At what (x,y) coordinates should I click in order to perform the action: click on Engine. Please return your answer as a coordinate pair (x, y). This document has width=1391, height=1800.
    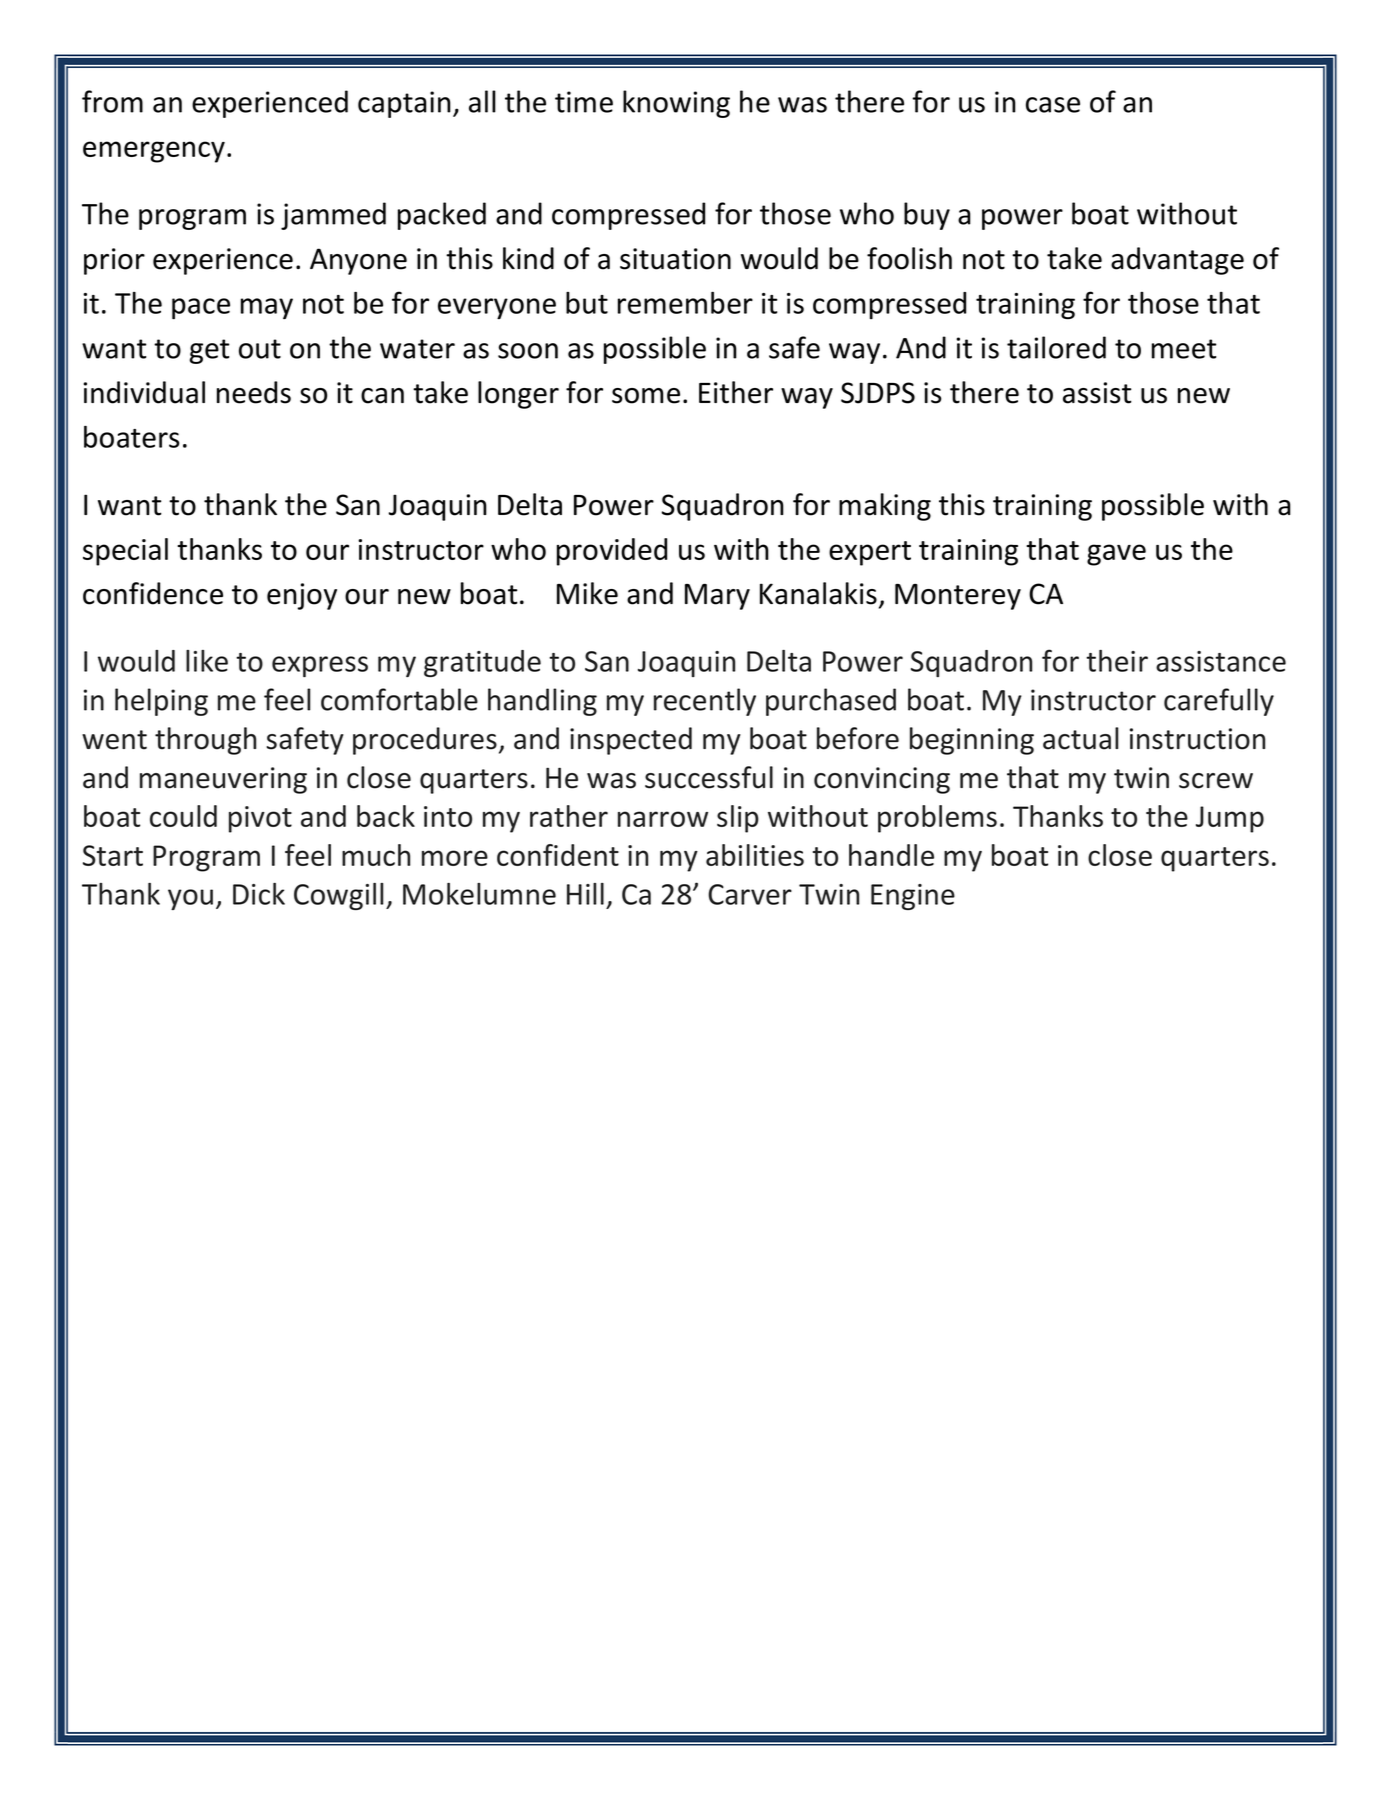
    Looking at the image, I should click on (913, 897).
